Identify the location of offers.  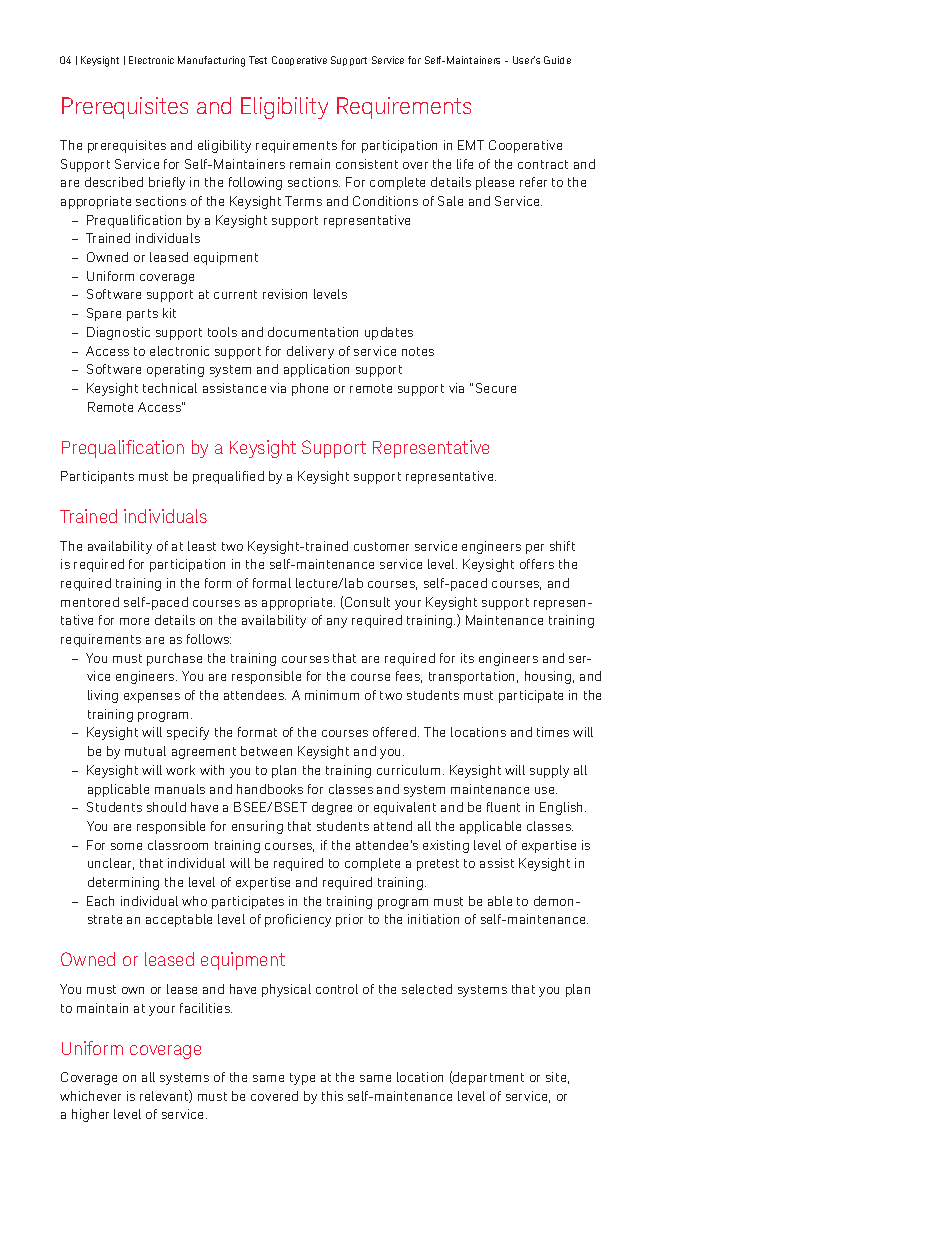
(537, 564).
